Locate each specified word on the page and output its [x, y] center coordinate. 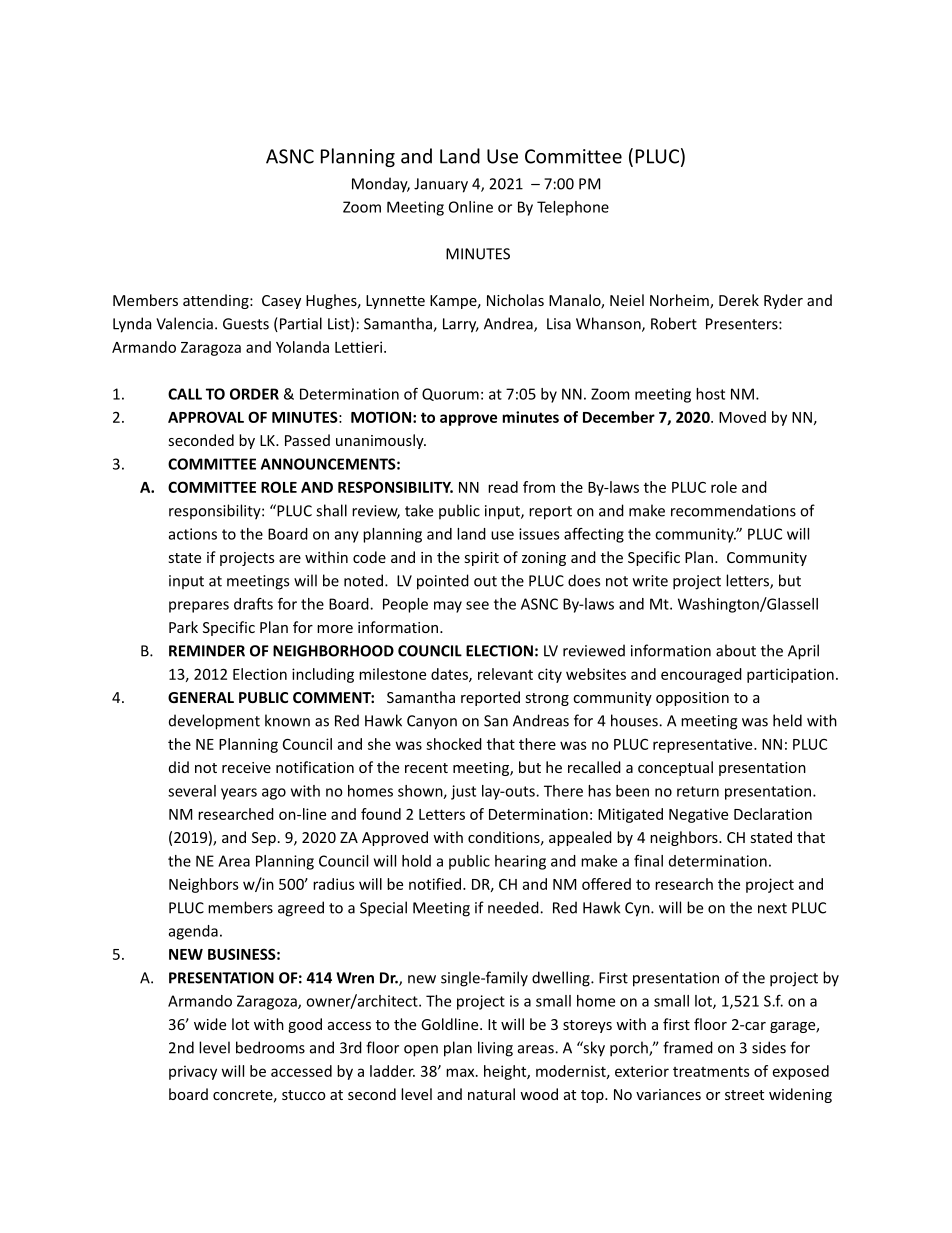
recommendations [733, 510]
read [503, 487]
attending [217, 301]
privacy [193, 1072]
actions [193, 534]
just [463, 792]
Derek [739, 300]
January [441, 185]
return [698, 791]
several [192, 791]
